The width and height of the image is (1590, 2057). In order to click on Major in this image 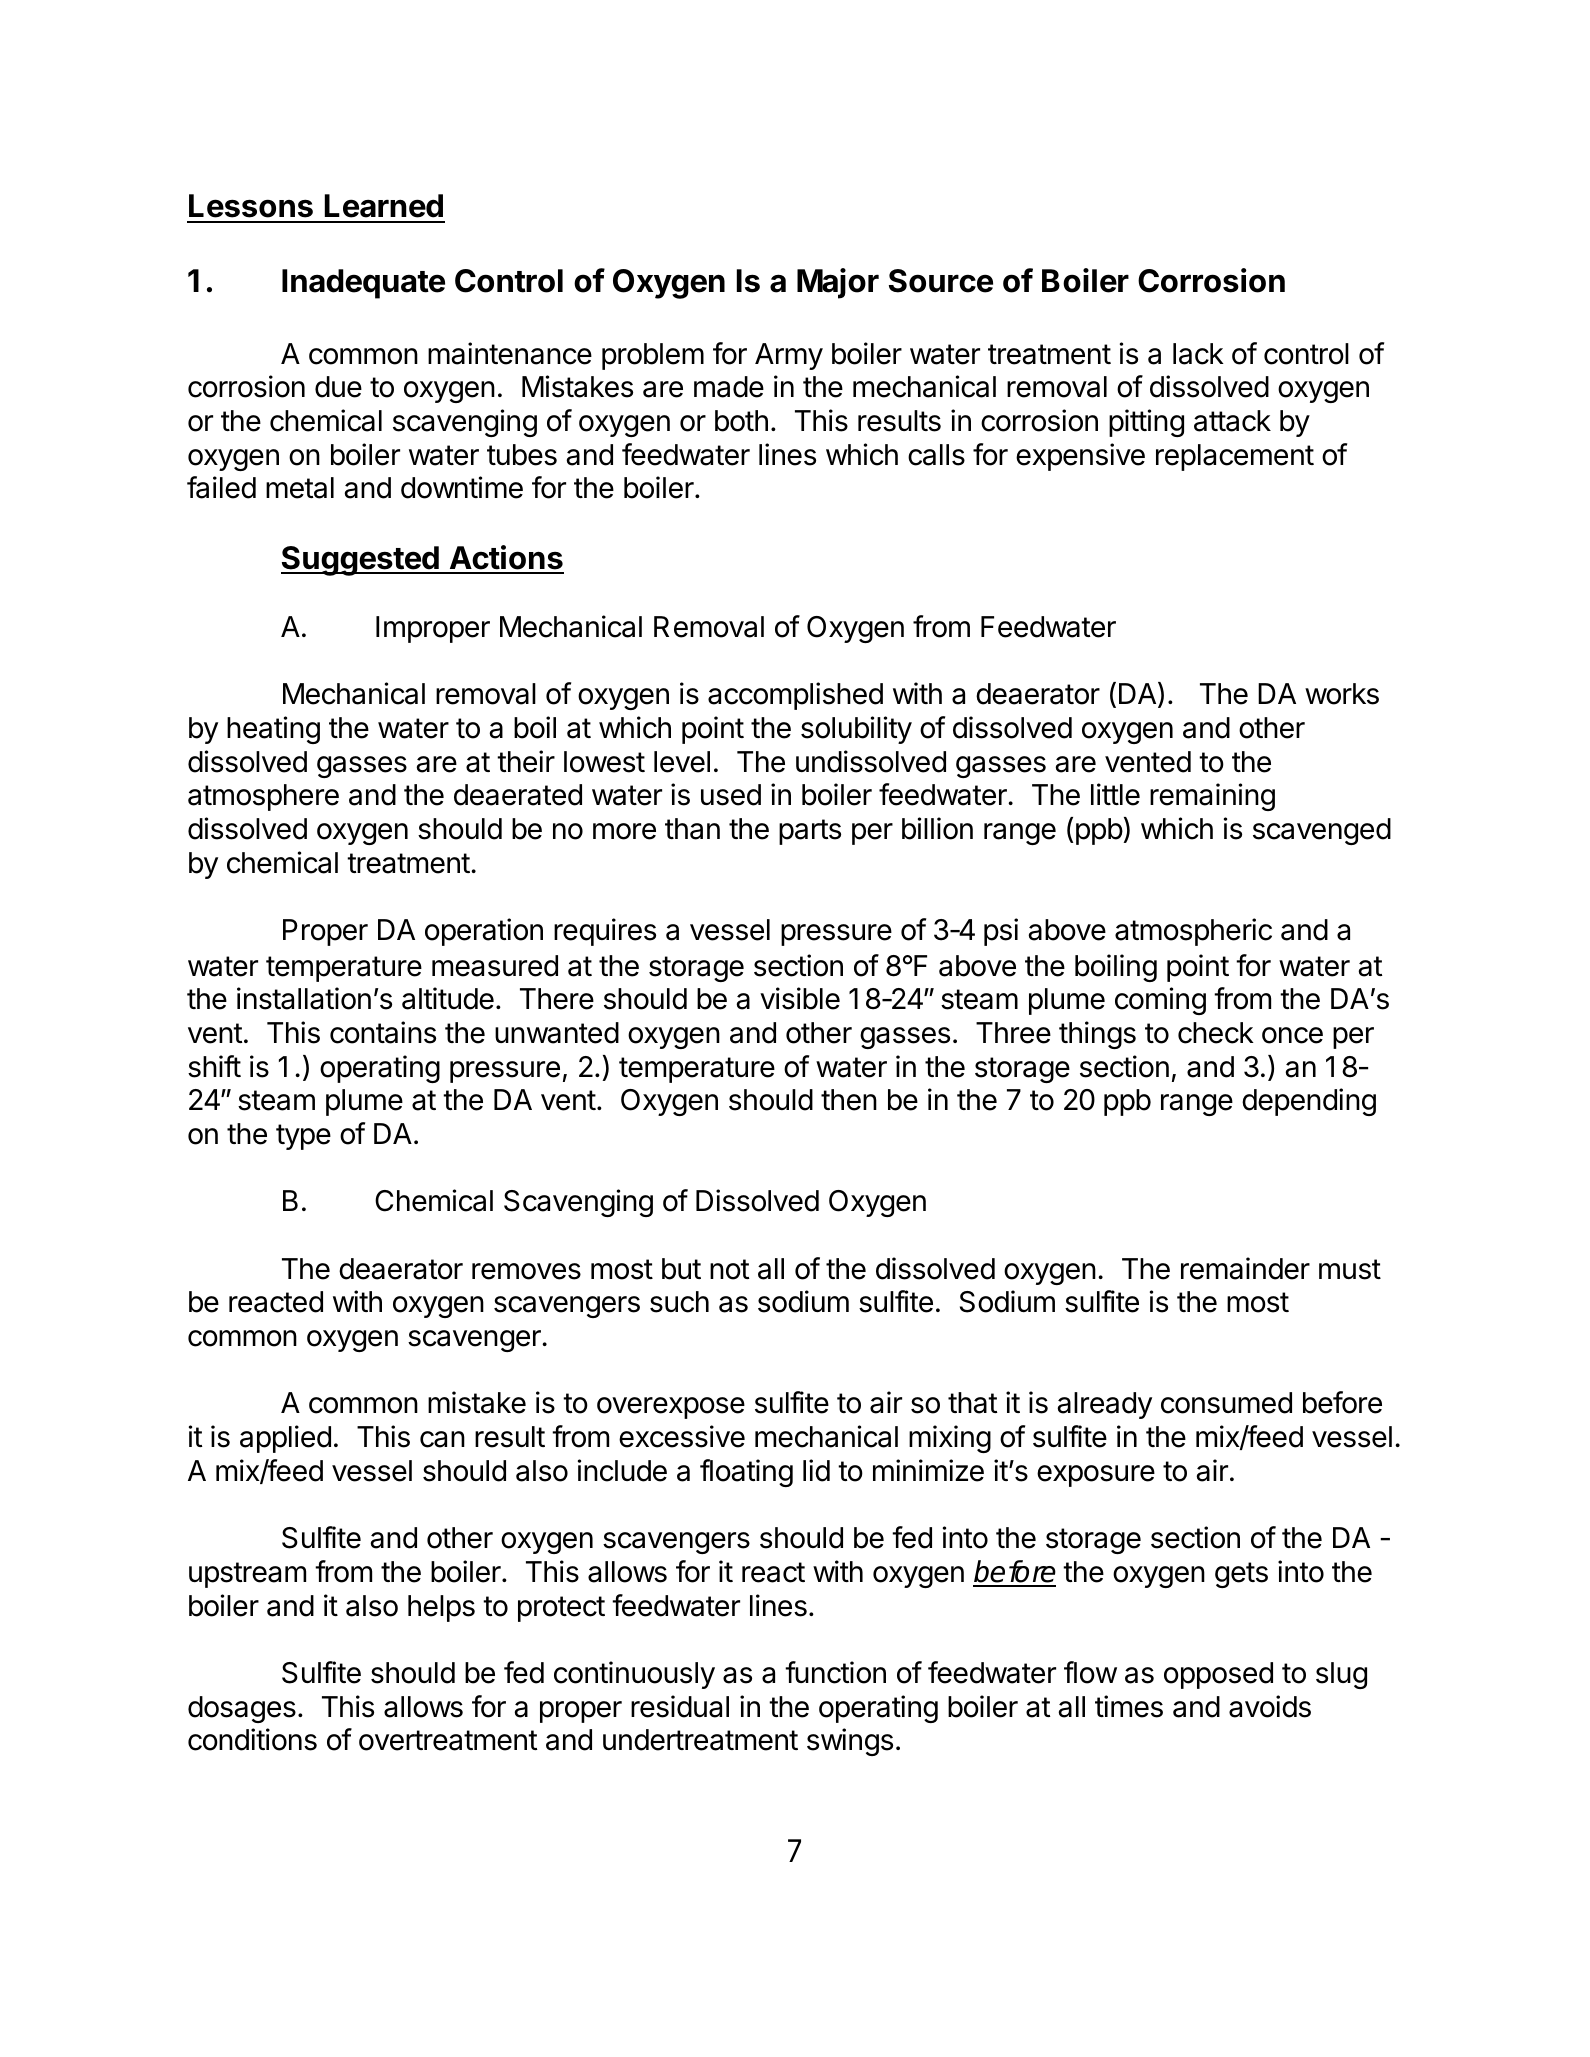, I will do `click(838, 283)`.
